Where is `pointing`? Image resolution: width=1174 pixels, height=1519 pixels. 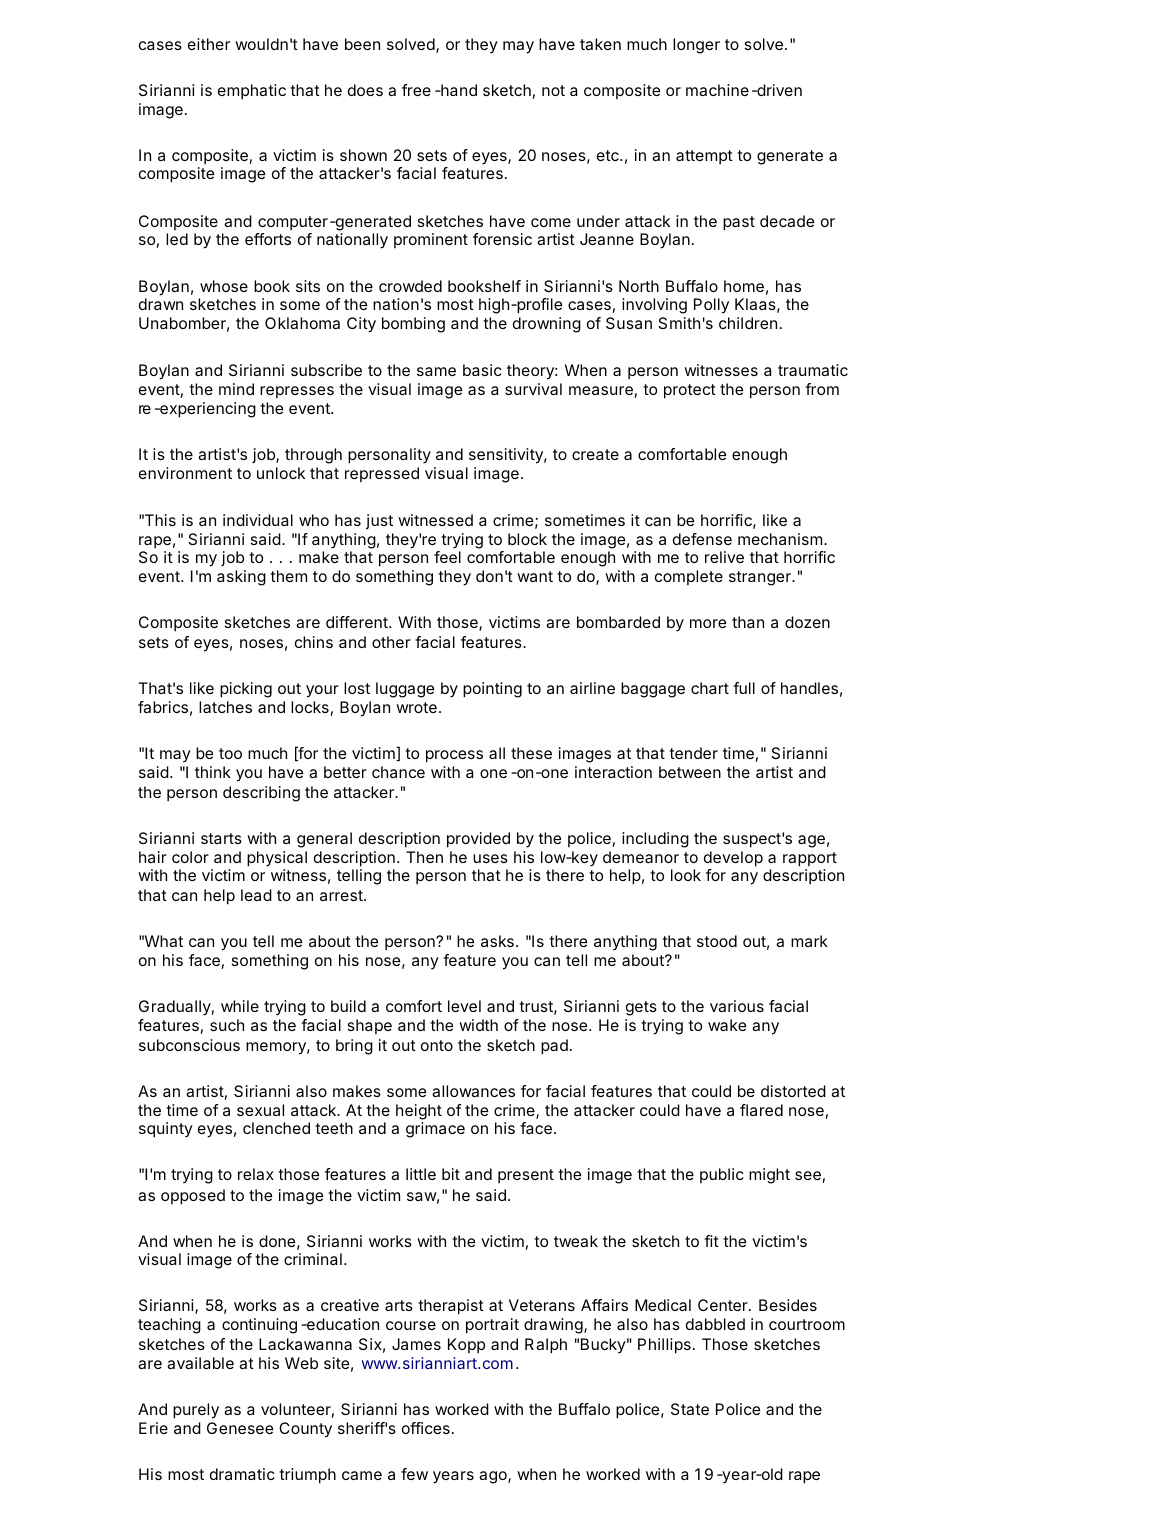 pointing is located at coordinates (492, 690).
